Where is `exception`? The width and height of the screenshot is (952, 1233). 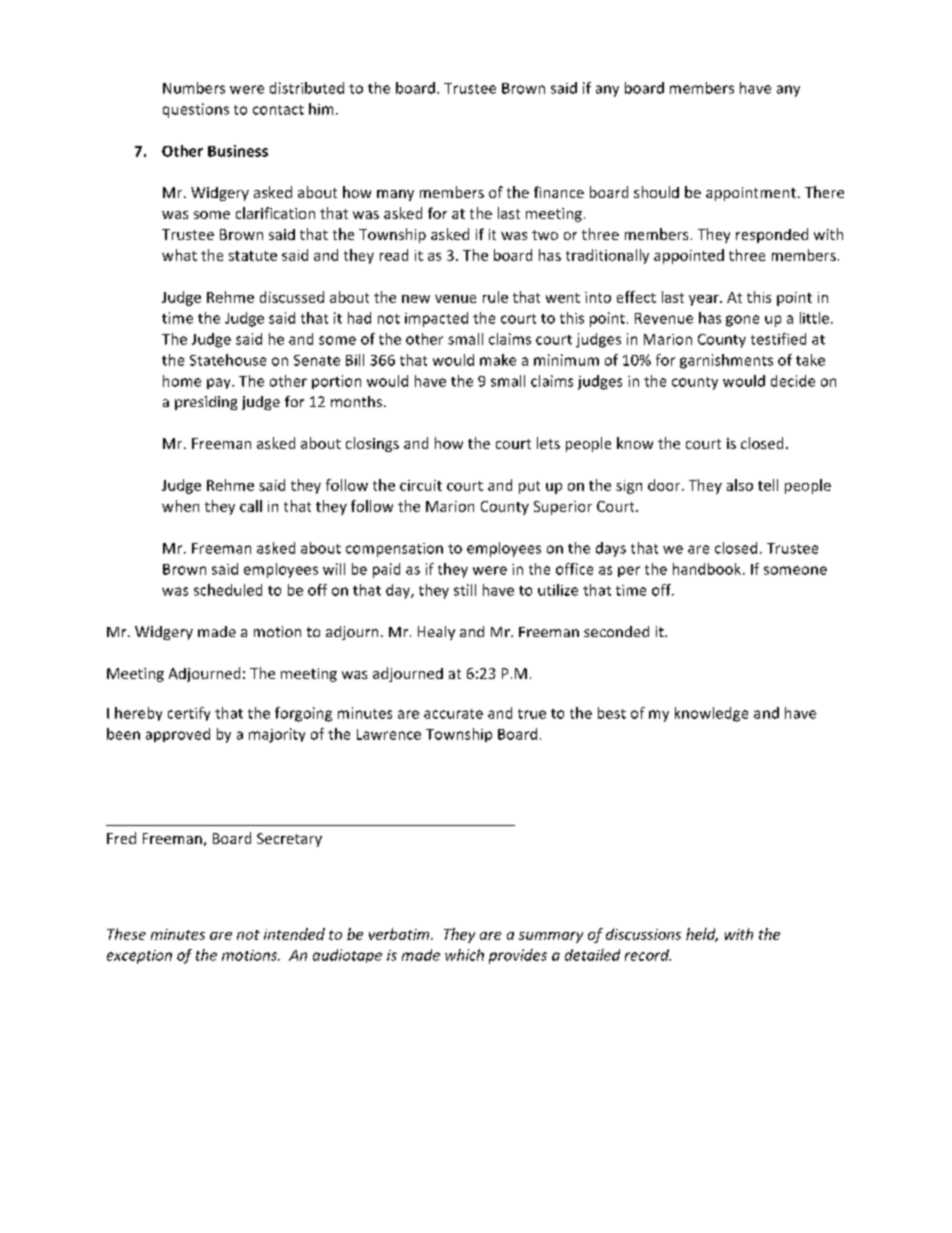 exception is located at coordinates (139, 957).
